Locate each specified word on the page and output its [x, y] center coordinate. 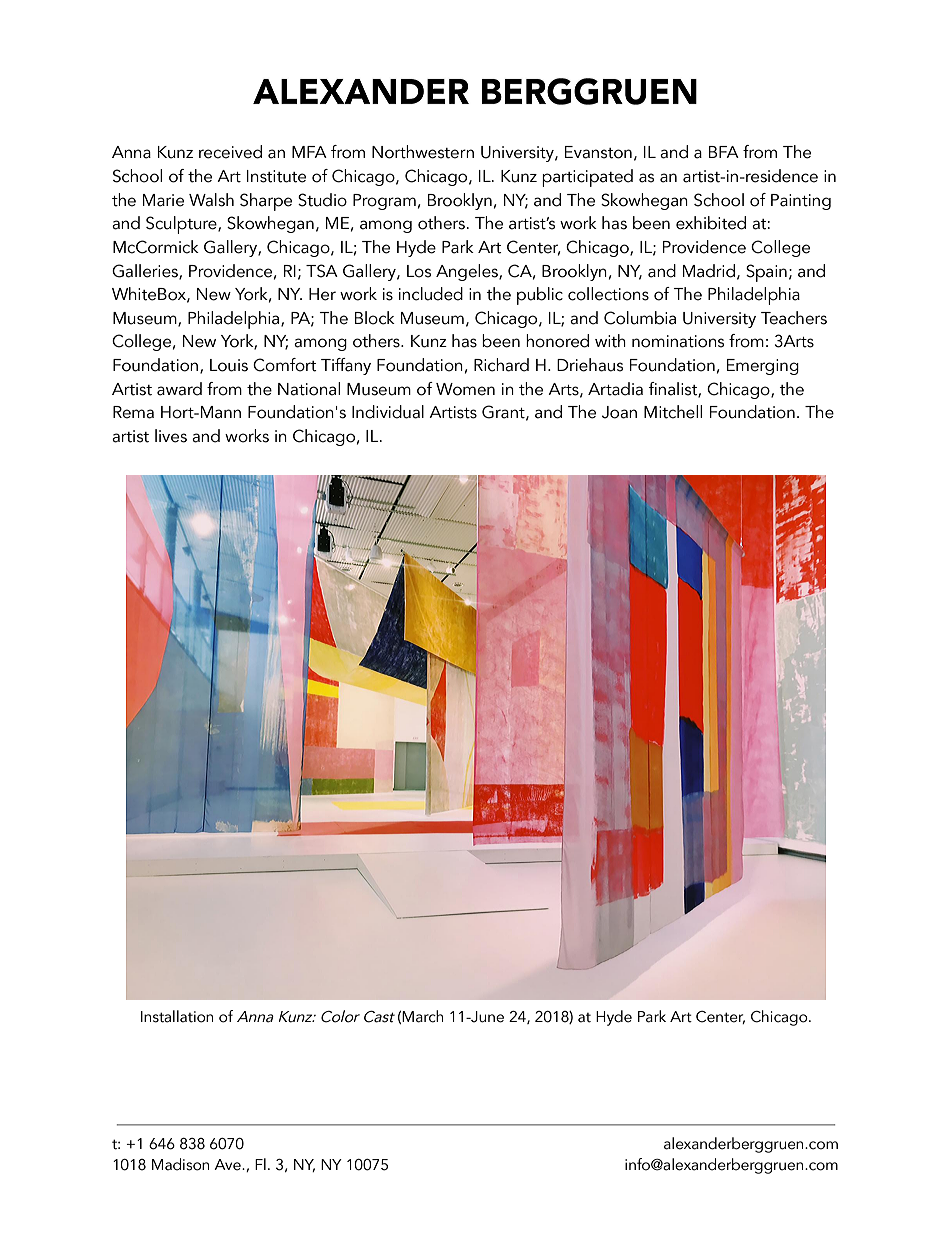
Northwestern [423, 152]
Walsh [211, 200]
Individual [388, 412]
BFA [724, 152]
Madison [180, 1164]
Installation [177, 1016]
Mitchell [673, 412]
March [422, 1016]
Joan [619, 412]
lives [171, 436]
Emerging [763, 367]
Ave [228, 1165]
